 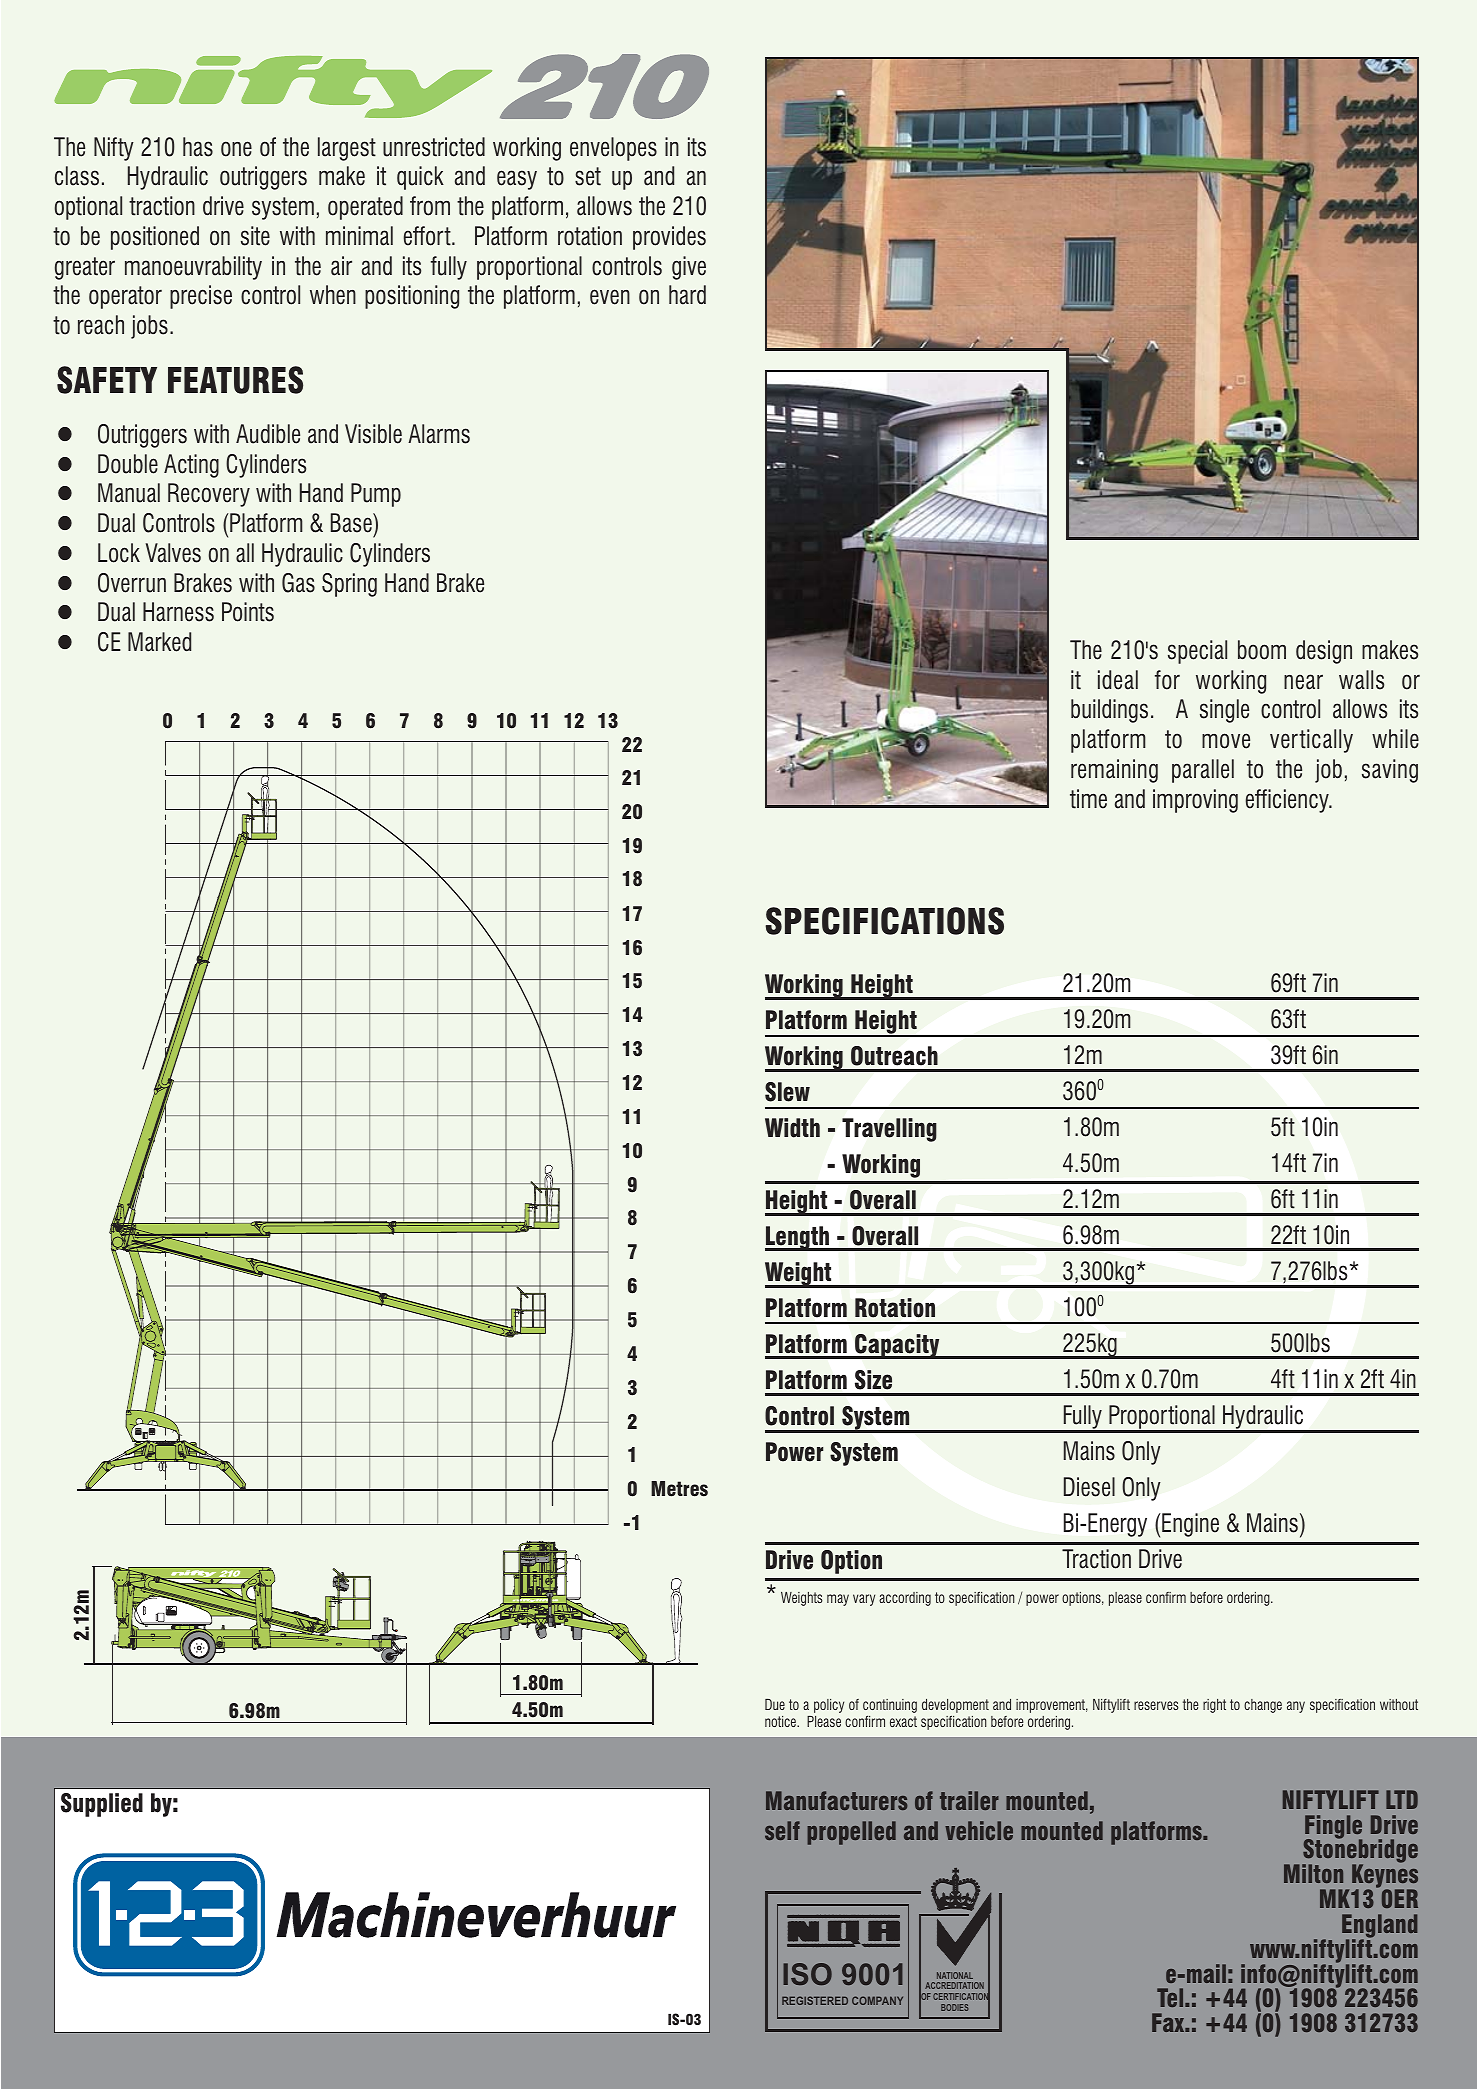 I want to click on may, so click(x=838, y=1600).
